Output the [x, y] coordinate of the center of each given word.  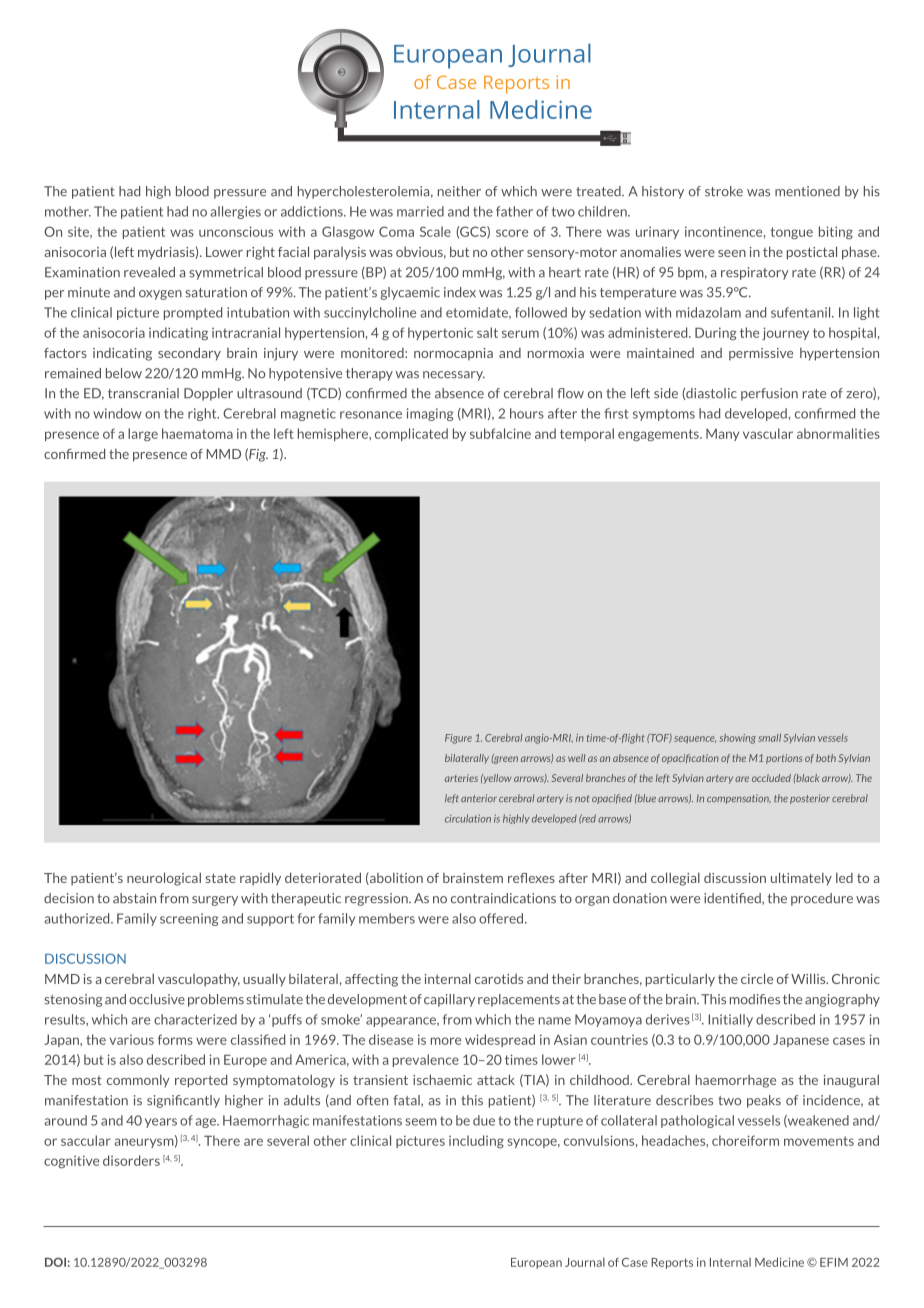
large [143, 434]
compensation [739, 799]
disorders [131, 1160]
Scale [435, 231]
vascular [768, 433]
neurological [164, 879]
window [117, 413]
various [131, 1040]
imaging [430, 414]
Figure [458, 739]
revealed [149, 272]
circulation [468, 818]
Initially [730, 1020]
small [769, 738]
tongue [791, 233]
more [446, 1041]
